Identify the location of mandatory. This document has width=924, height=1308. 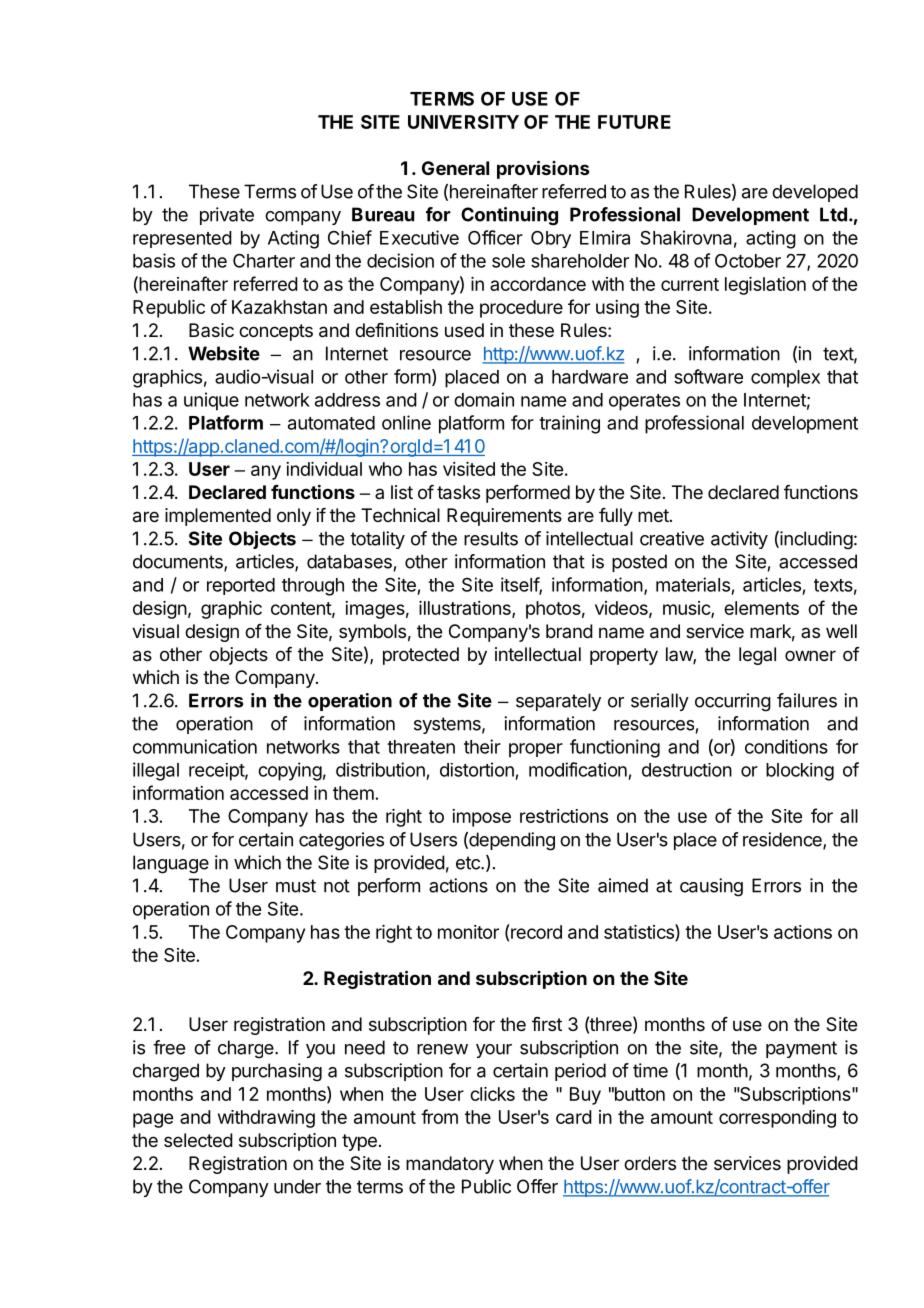
(450, 1165).
